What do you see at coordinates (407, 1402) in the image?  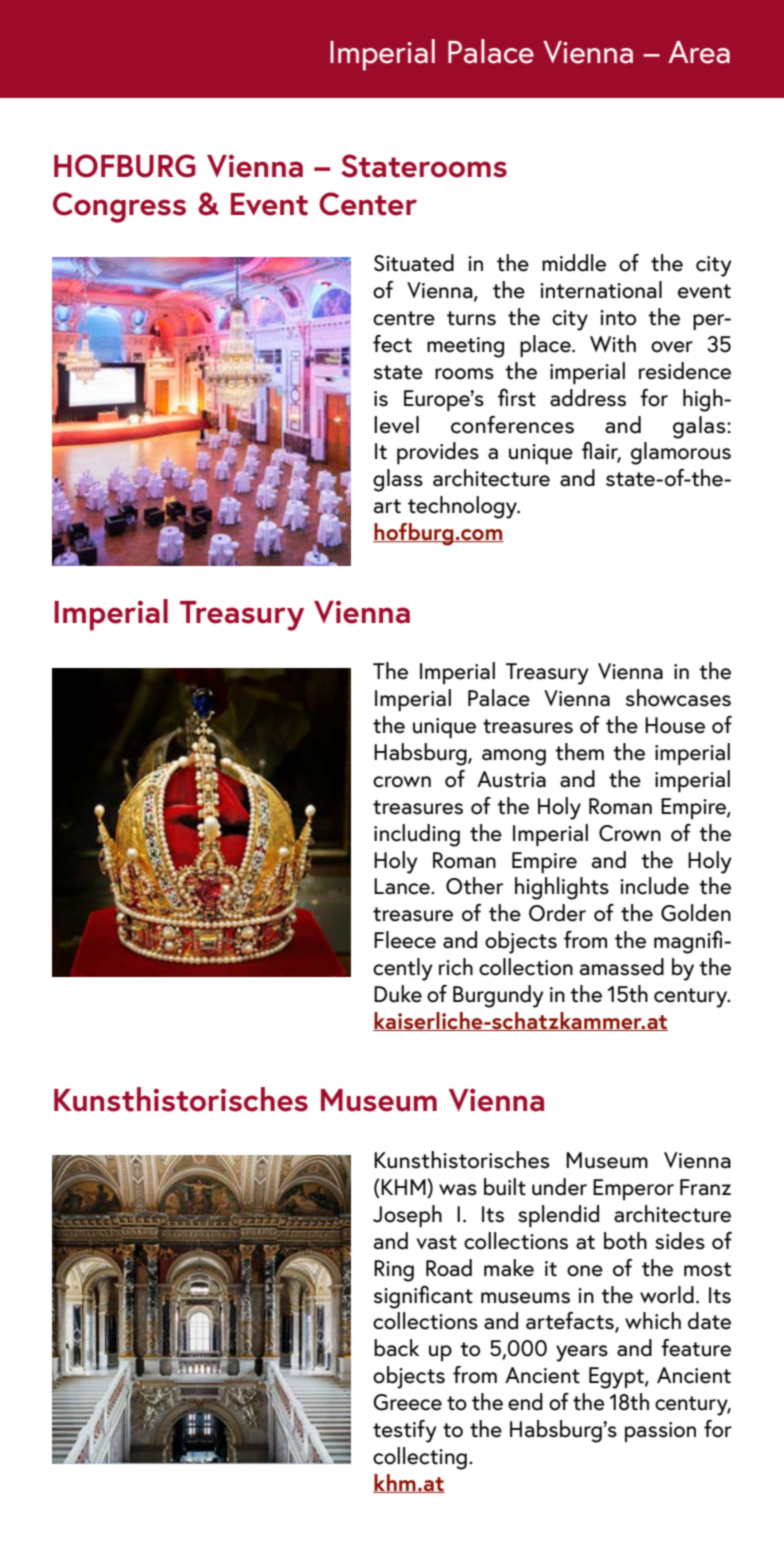 I see `Greece` at bounding box center [407, 1402].
